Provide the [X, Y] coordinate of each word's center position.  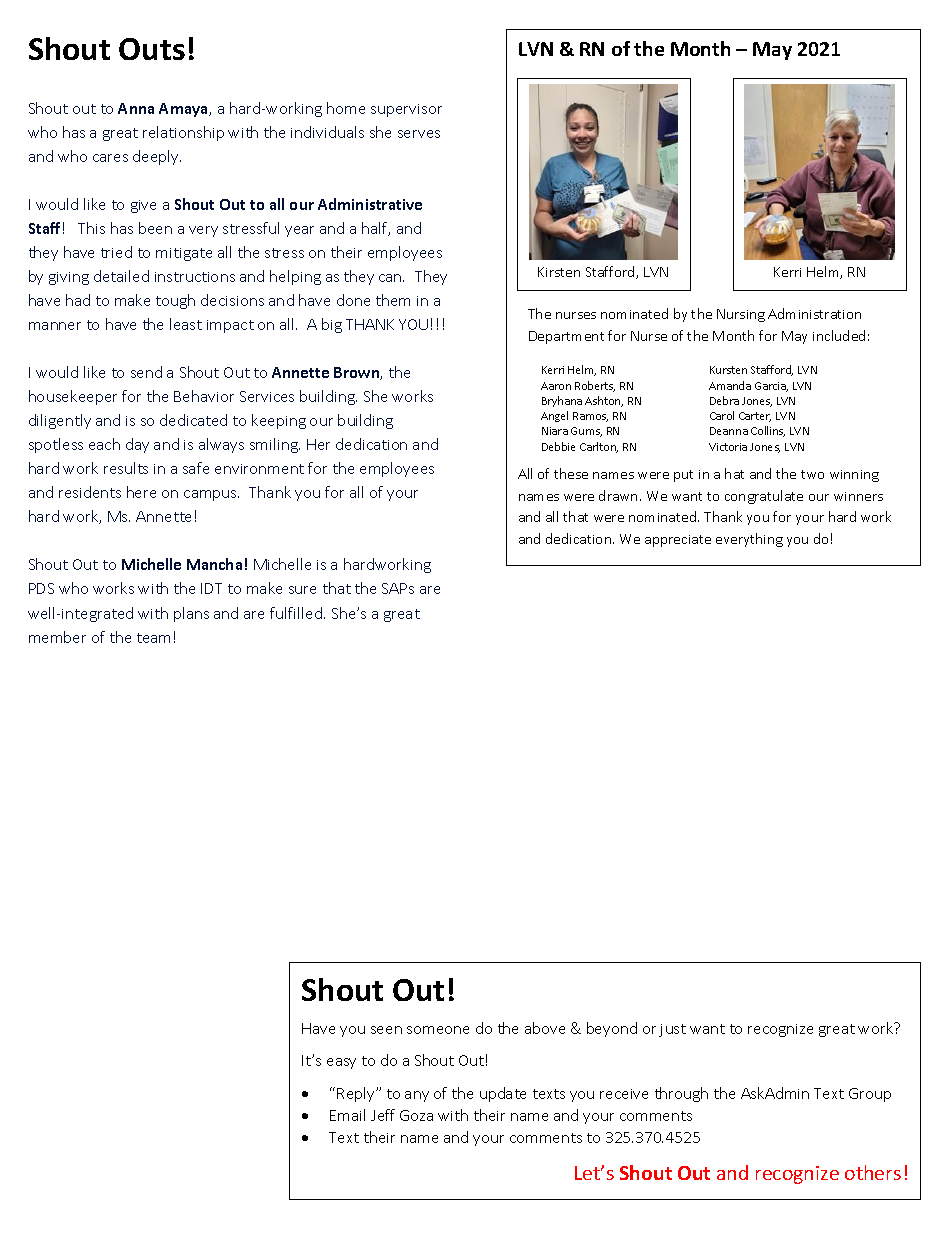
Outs [152, 49]
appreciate [678, 541]
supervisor [406, 110]
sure [302, 590]
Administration [814, 313]
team [153, 638]
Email [347, 1115]
